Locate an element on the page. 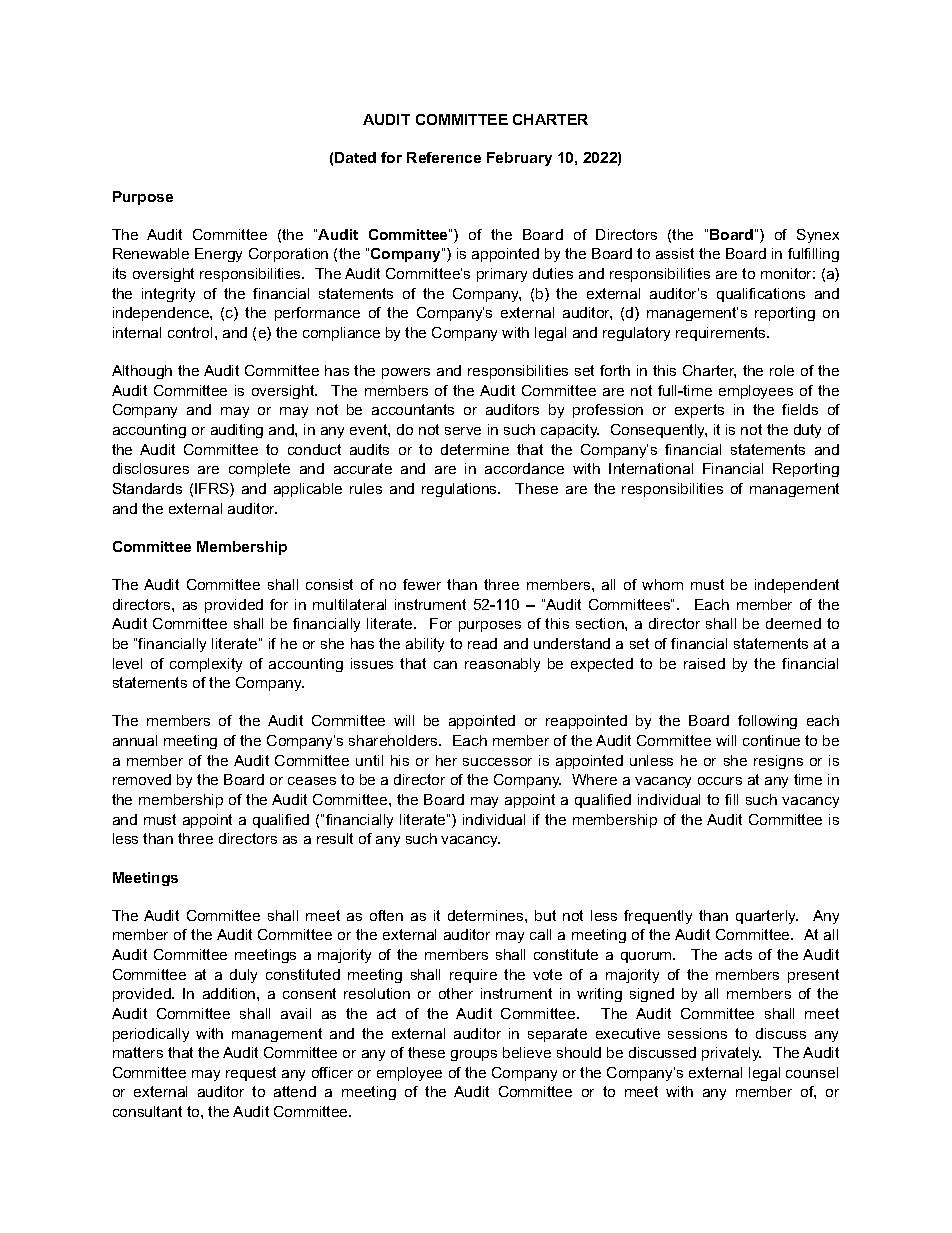 The image size is (952, 1233). independent is located at coordinates (797, 586).
